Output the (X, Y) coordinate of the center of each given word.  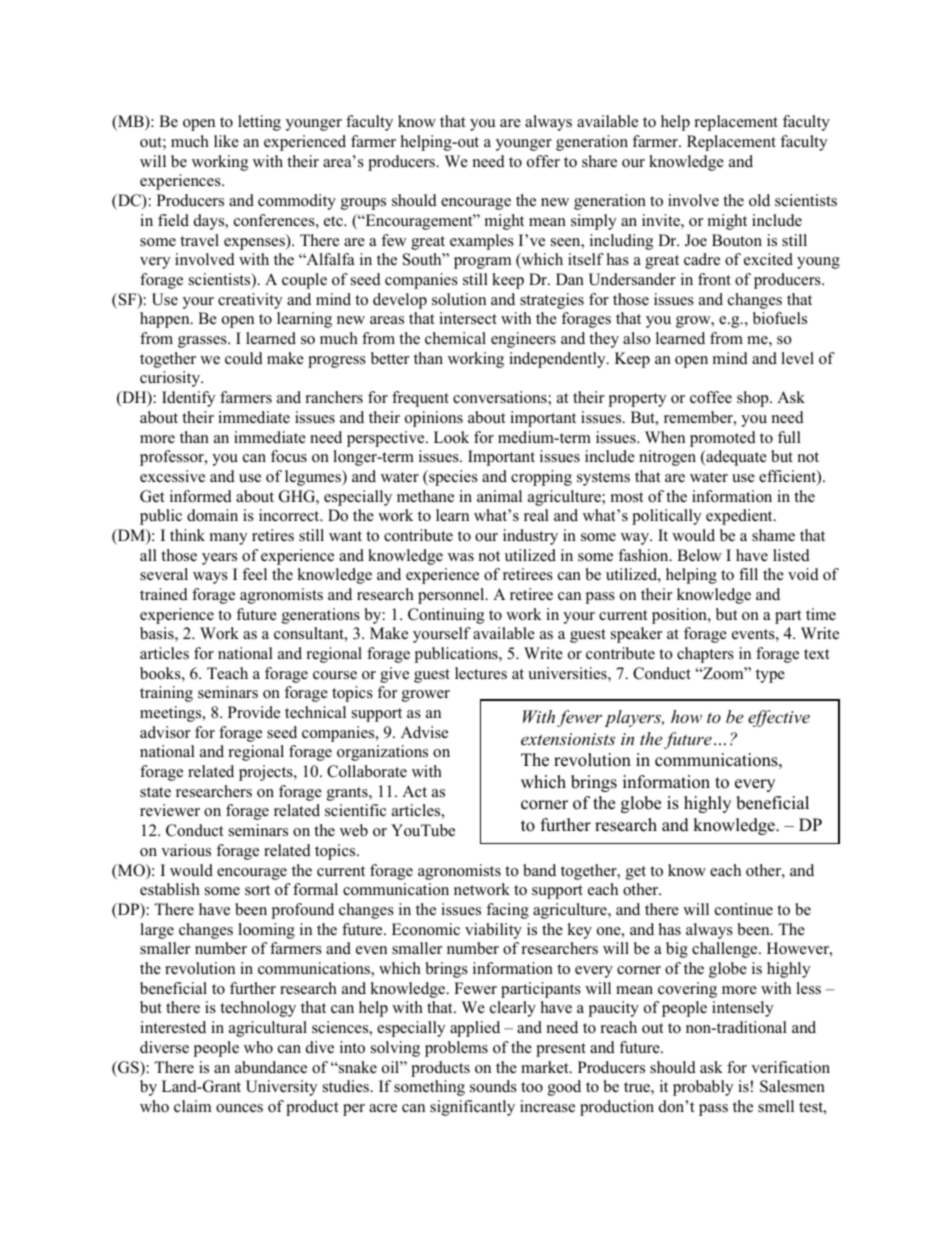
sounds (493, 1086)
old (759, 200)
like (226, 141)
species (452, 478)
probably (703, 1088)
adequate (735, 458)
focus (289, 456)
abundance (271, 1067)
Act (414, 791)
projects (267, 773)
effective (779, 718)
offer (543, 161)
